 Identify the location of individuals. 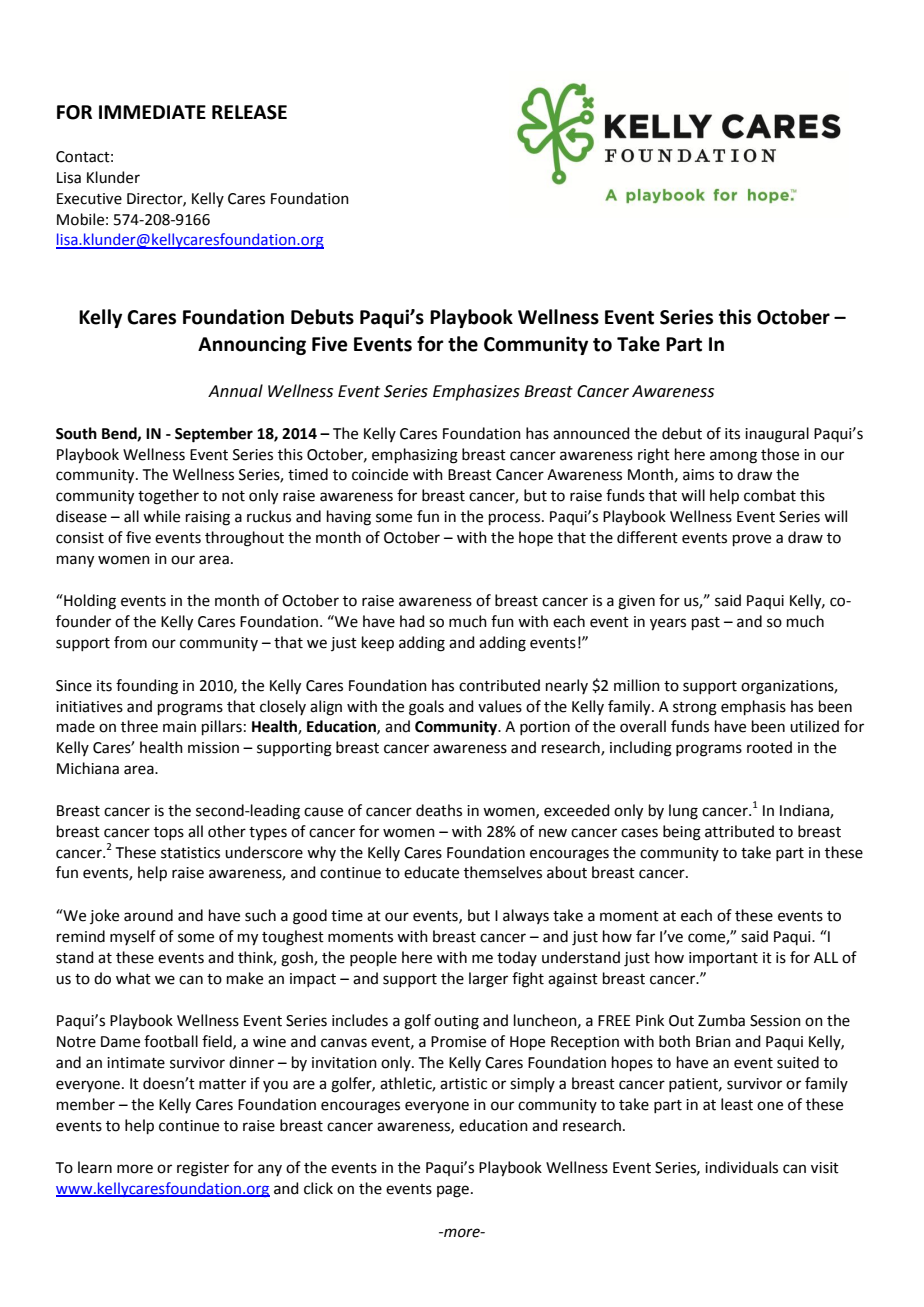
(741, 1167).
